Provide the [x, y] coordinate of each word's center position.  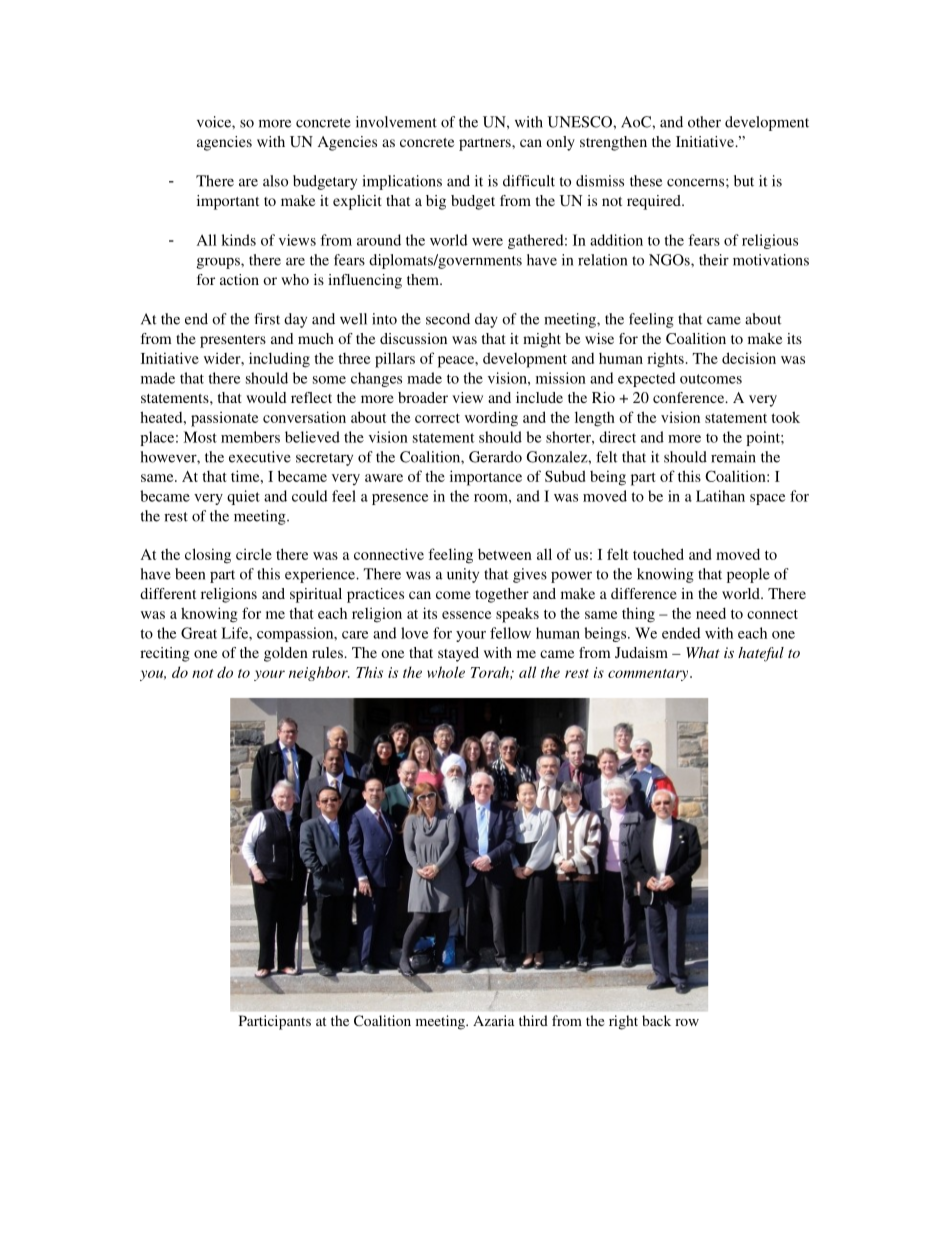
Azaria [493, 1020]
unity [463, 575]
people [748, 575]
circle [254, 554]
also [275, 181]
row [687, 1022]
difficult [529, 181]
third [533, 1020]
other [704, 122]
